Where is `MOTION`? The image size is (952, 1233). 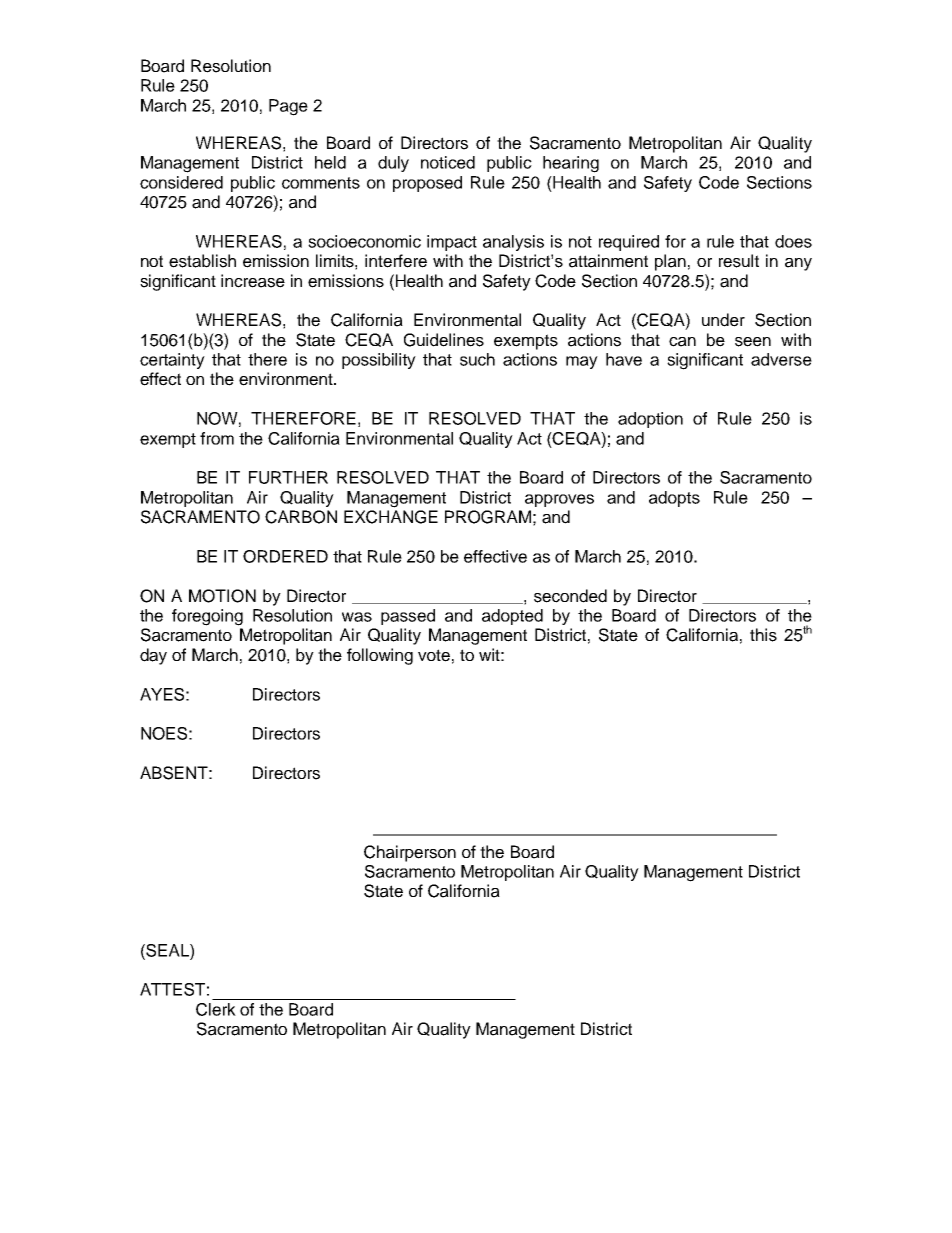
MOTION is located at coordinates (222, 596).
